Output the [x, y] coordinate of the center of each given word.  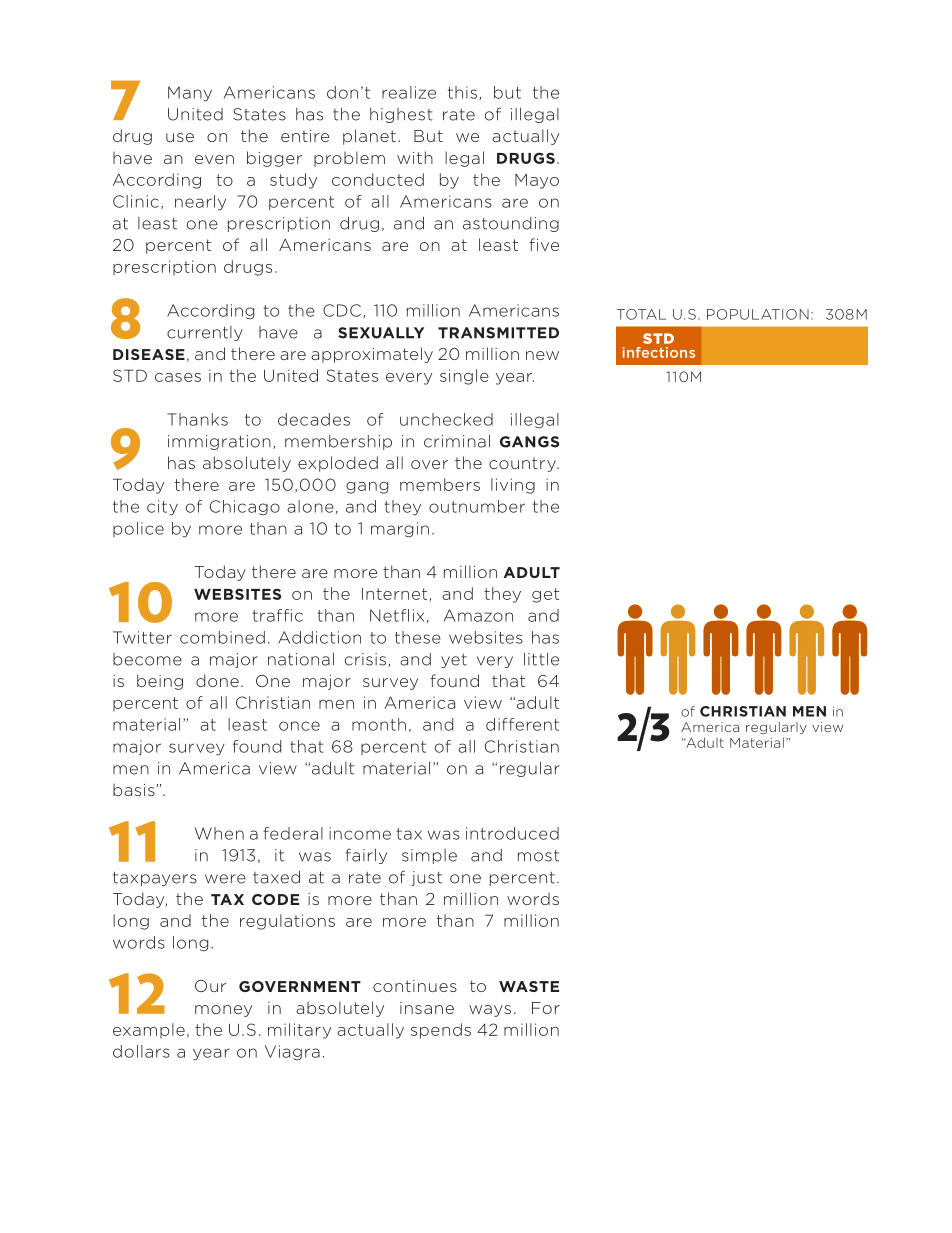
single [464, 377]
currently [205, 333]
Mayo [537, 181]
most [538, 856]
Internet [396, 595]
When [219, 833]
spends [441, 1031]
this [462, 92]
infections [658, 352]
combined [222, 637]
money [223, 1011]
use [180, 137]
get [545, 595]
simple [429, 856]
